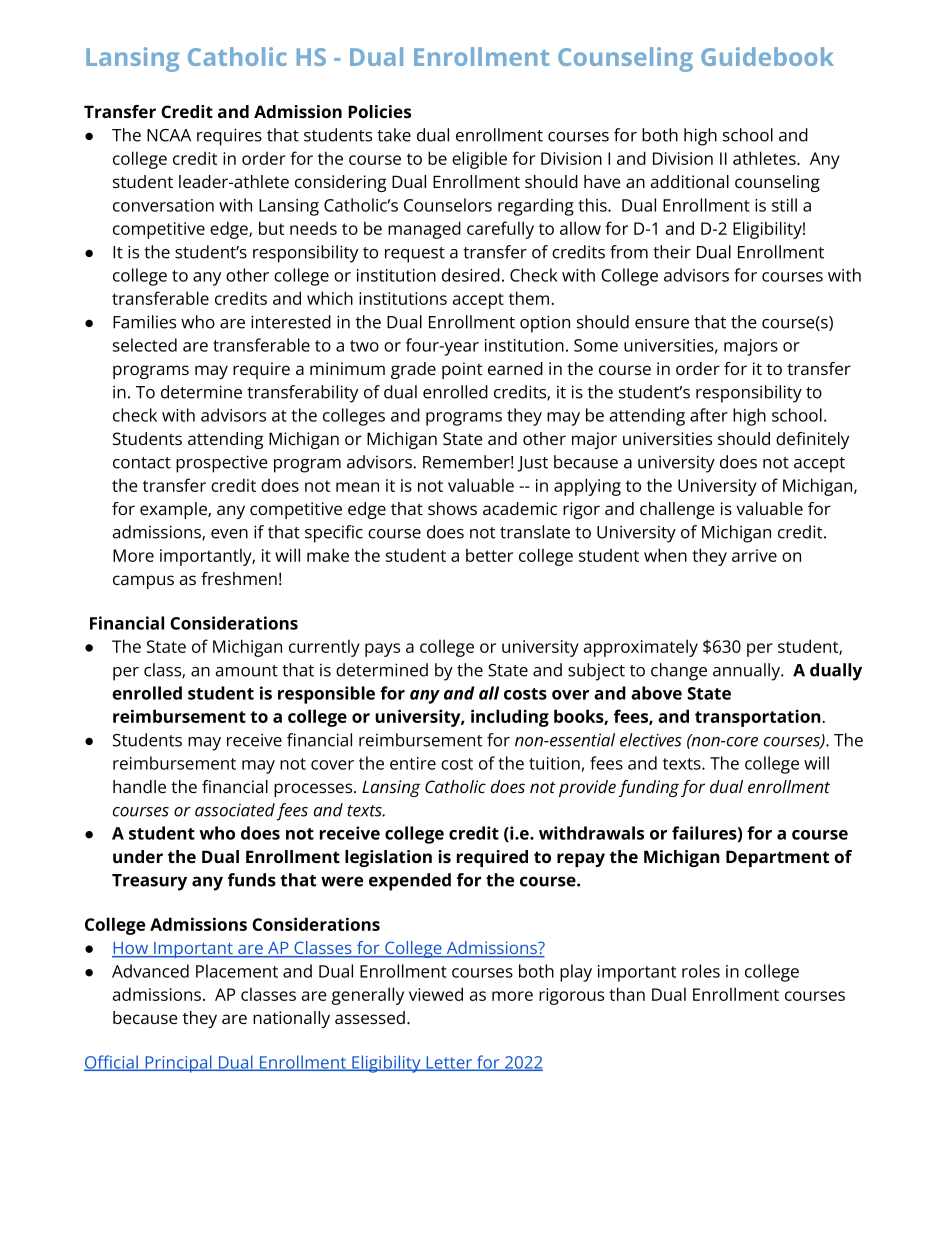 This document has height=1233, width=952. Describe the element at coordinates (178, 1064) in the document. I see `Principal` at that location.
